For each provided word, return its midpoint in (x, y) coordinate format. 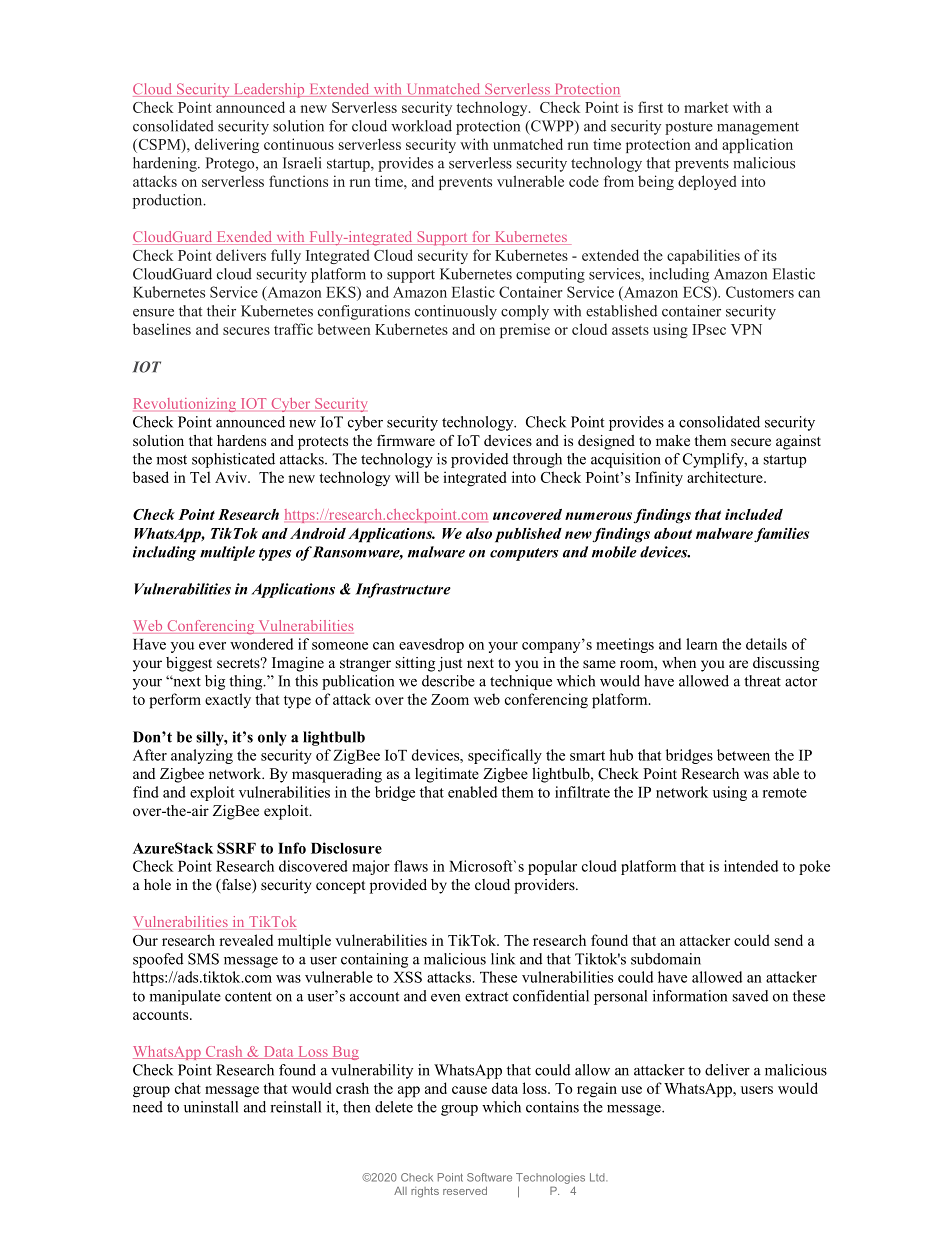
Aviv (232, 477)
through (537, 460)
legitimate (447, 775)
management (758, 128)
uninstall (211, 1107)
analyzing (202, 756)
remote (785, 793)
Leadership (269, 90)
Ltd (598, 1177)
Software (489, 1177)
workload (421, 126)
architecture (726, 477)
